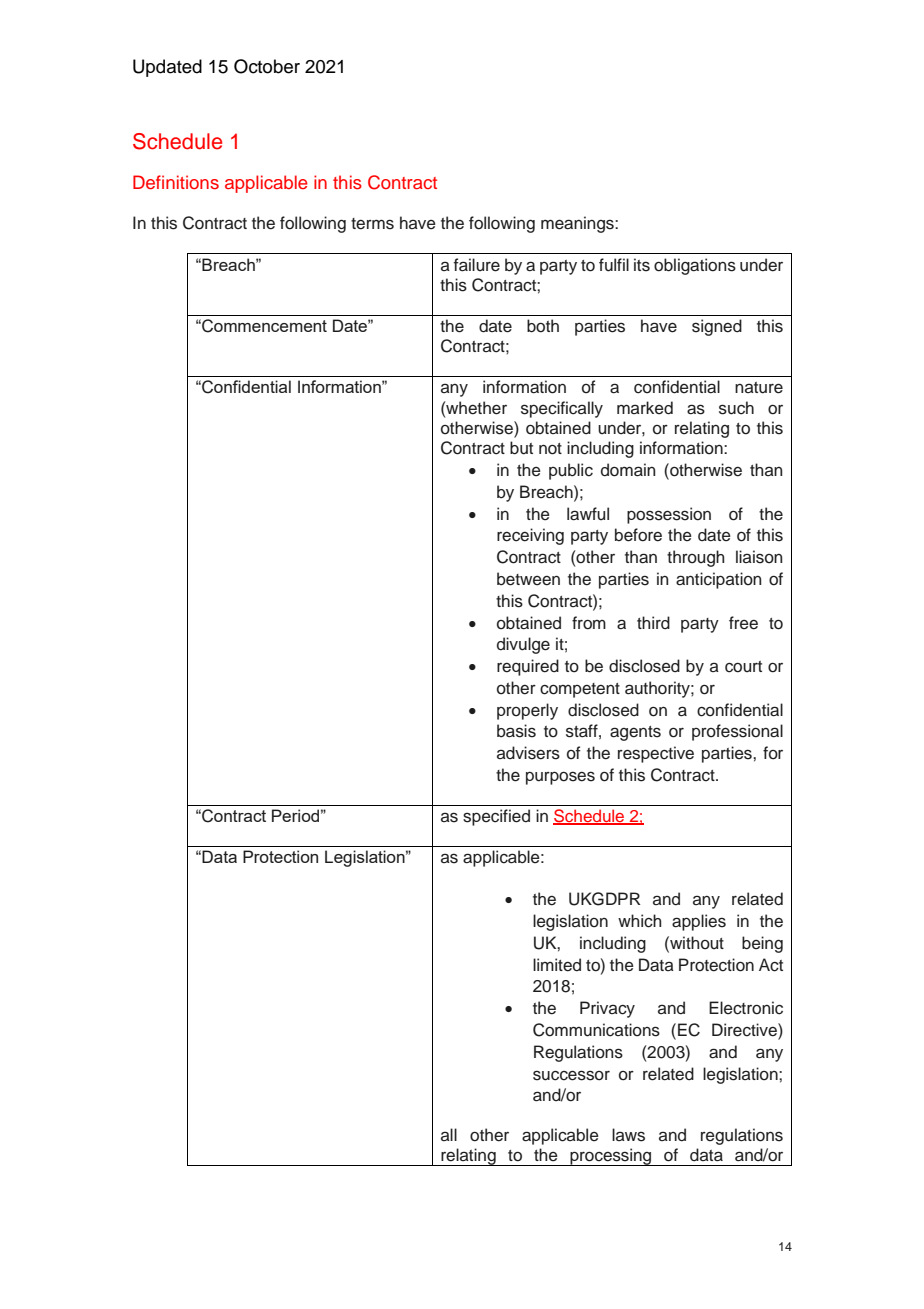 Image resolution: width=924 pixels, height=1309 pixels. I want to click on limited, so click(557, 965).
